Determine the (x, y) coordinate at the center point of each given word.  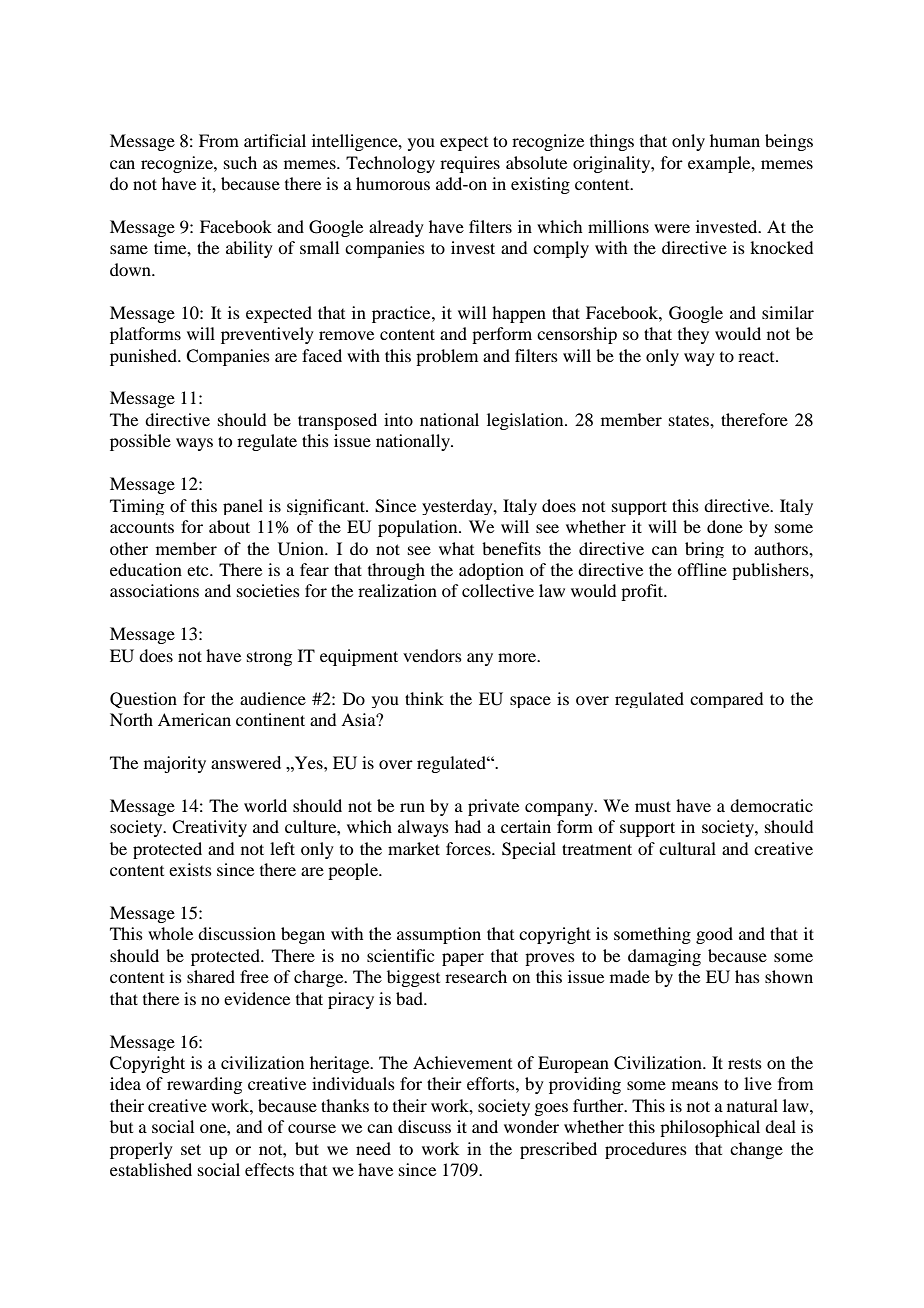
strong (269, 659)
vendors (432, 655)
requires (470, 164)
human (735, 140)
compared (726, 700)
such (240, 162)
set (191, 1149)
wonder (531, 1126)
